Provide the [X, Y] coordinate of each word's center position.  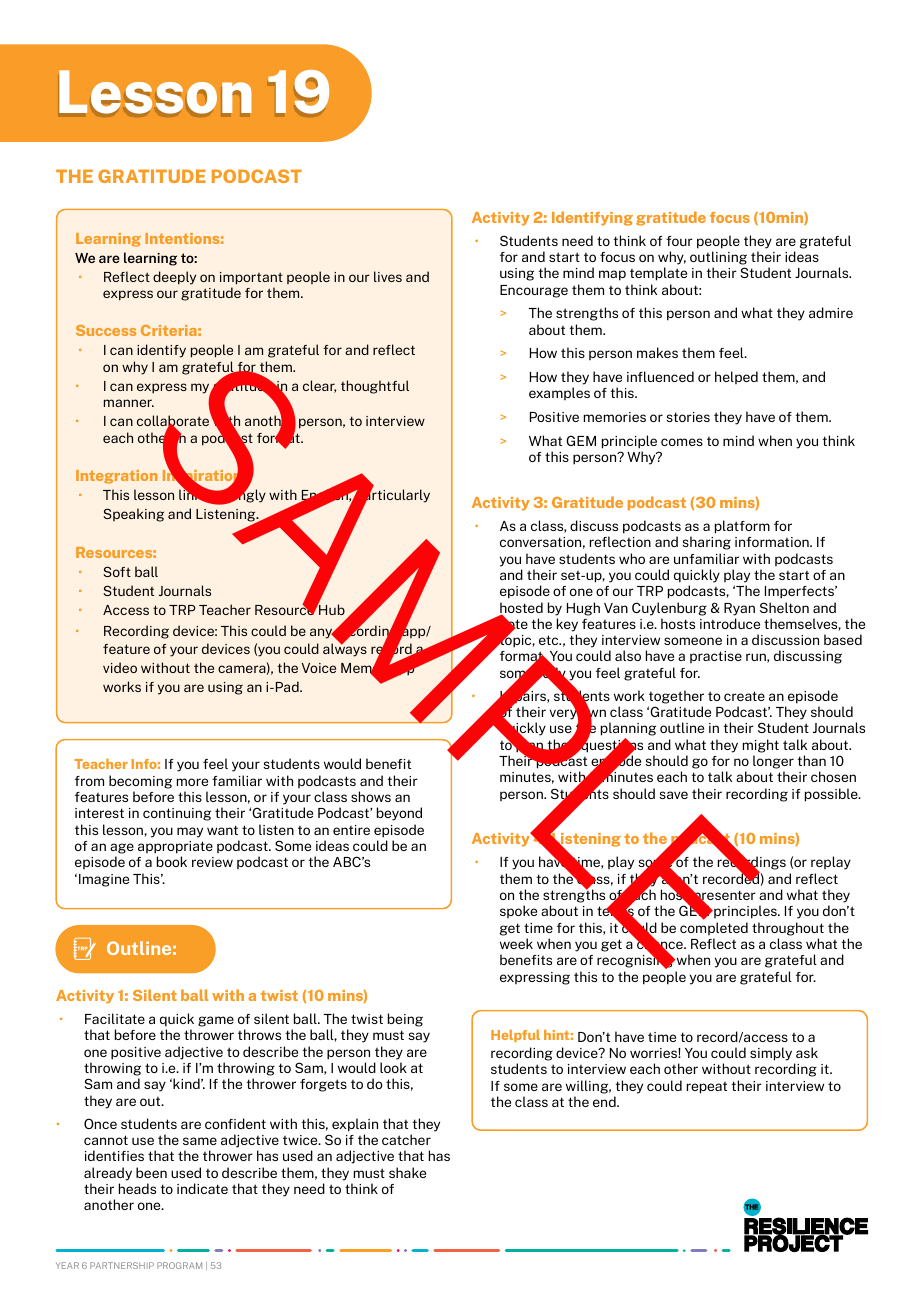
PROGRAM [179, 1265]
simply [771, 1054]
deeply [174, 278]
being [405, 1020]
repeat [707, 1088]
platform [742, 527]
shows [371, 796]
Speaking [133, 515]
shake [407, 1172]
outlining [718, 258]
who [632, 558]
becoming [140, 782]
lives [388, 276]
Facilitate [115, 1018]
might [761, 746]
